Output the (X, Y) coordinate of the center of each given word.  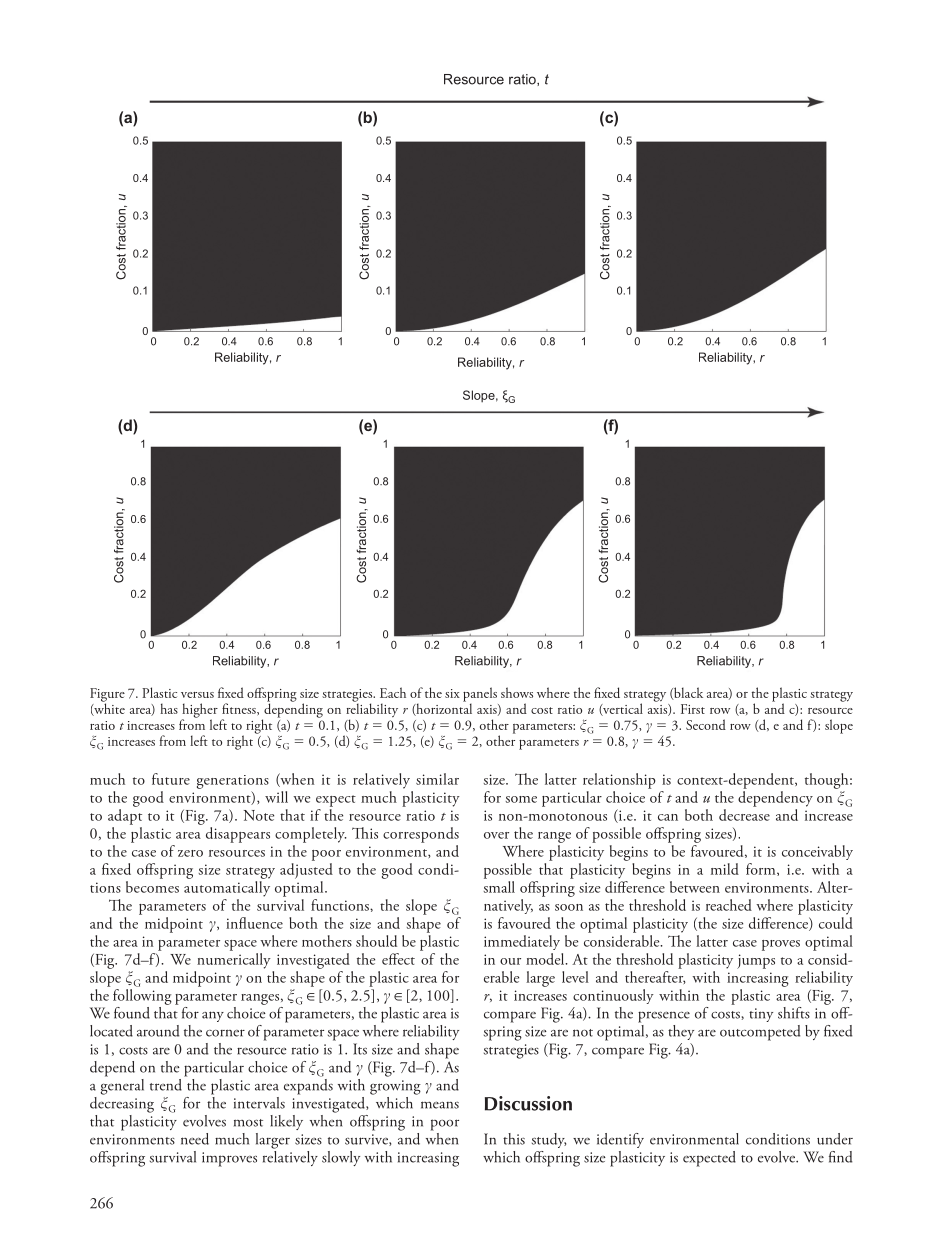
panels (480, 695)
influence (254, 923)
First (693, 709)
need (195, 1139)
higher (200, 711)
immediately (522, 942)
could (836, 923)
